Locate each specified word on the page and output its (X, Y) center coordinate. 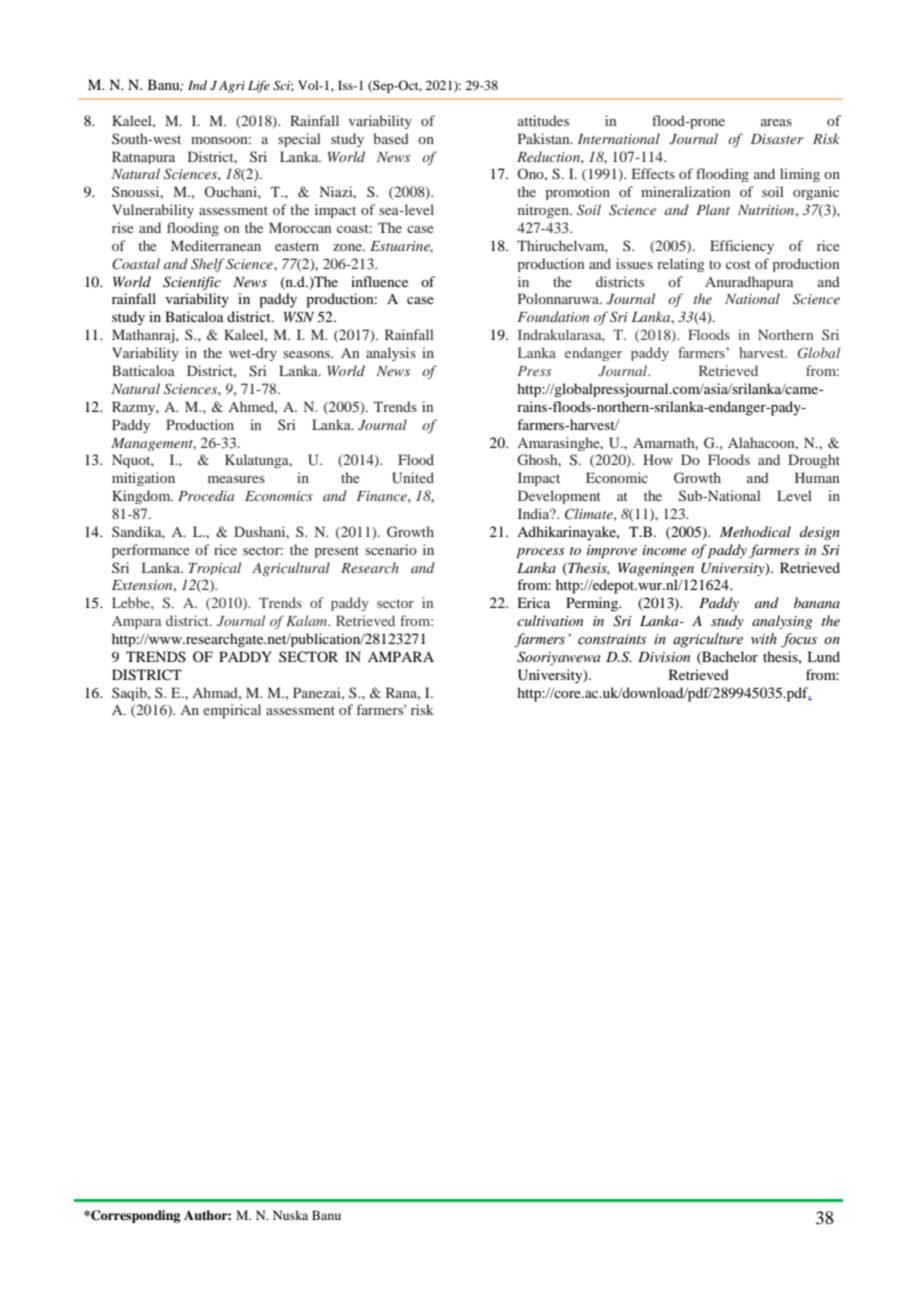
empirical (232, 711)
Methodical (755, 531)
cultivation (550, 620)
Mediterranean (216, 245)
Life (259, 86)
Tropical (214, 568)
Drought (814, 461)
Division (664, 657)
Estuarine (401, 247)
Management (153, 444)
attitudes (543, 120)
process (540, 553)
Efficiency (742, 247)
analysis (391, 354)
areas (776, 122)
